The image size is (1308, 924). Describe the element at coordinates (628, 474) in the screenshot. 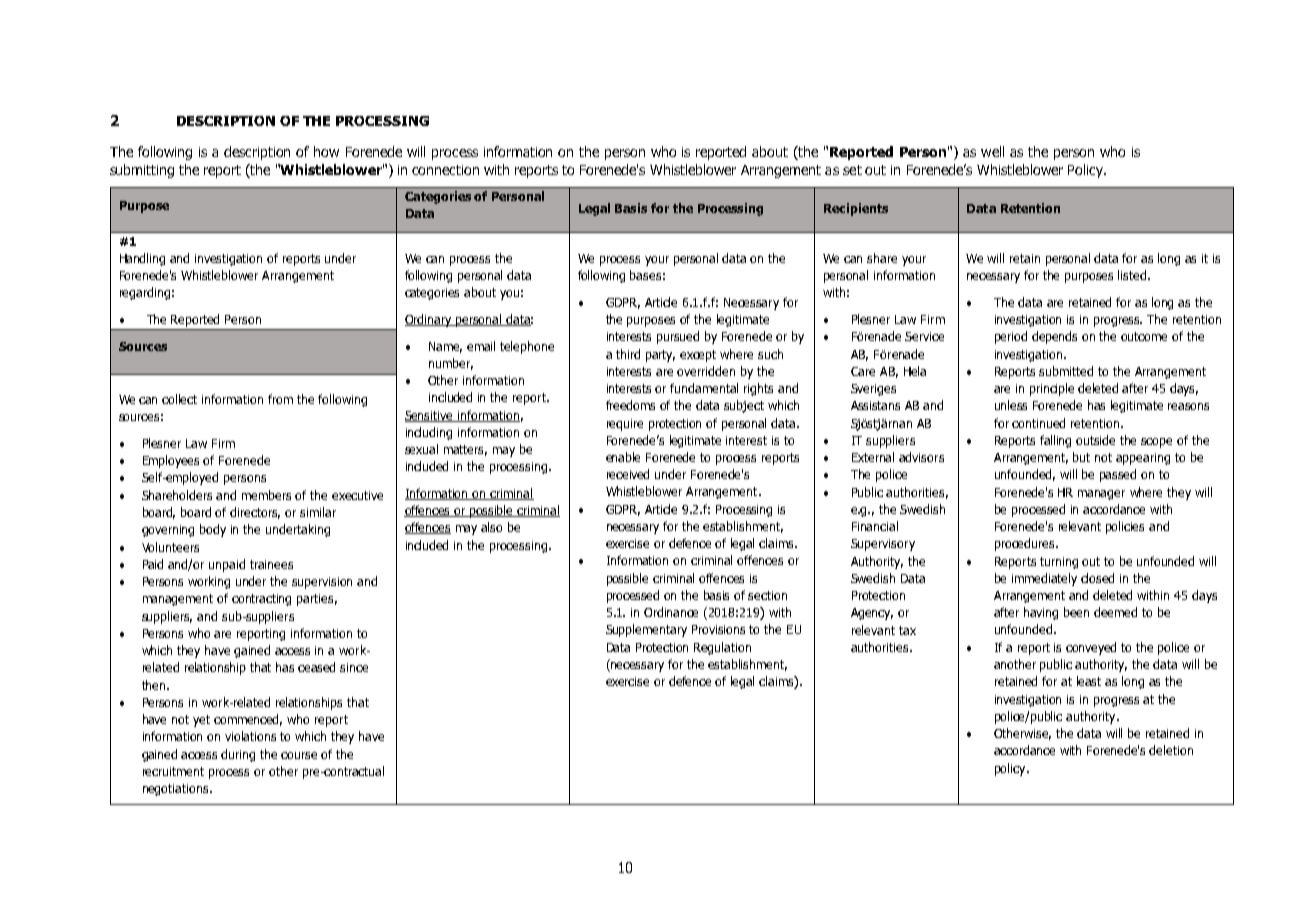

I see `received` at that location.
